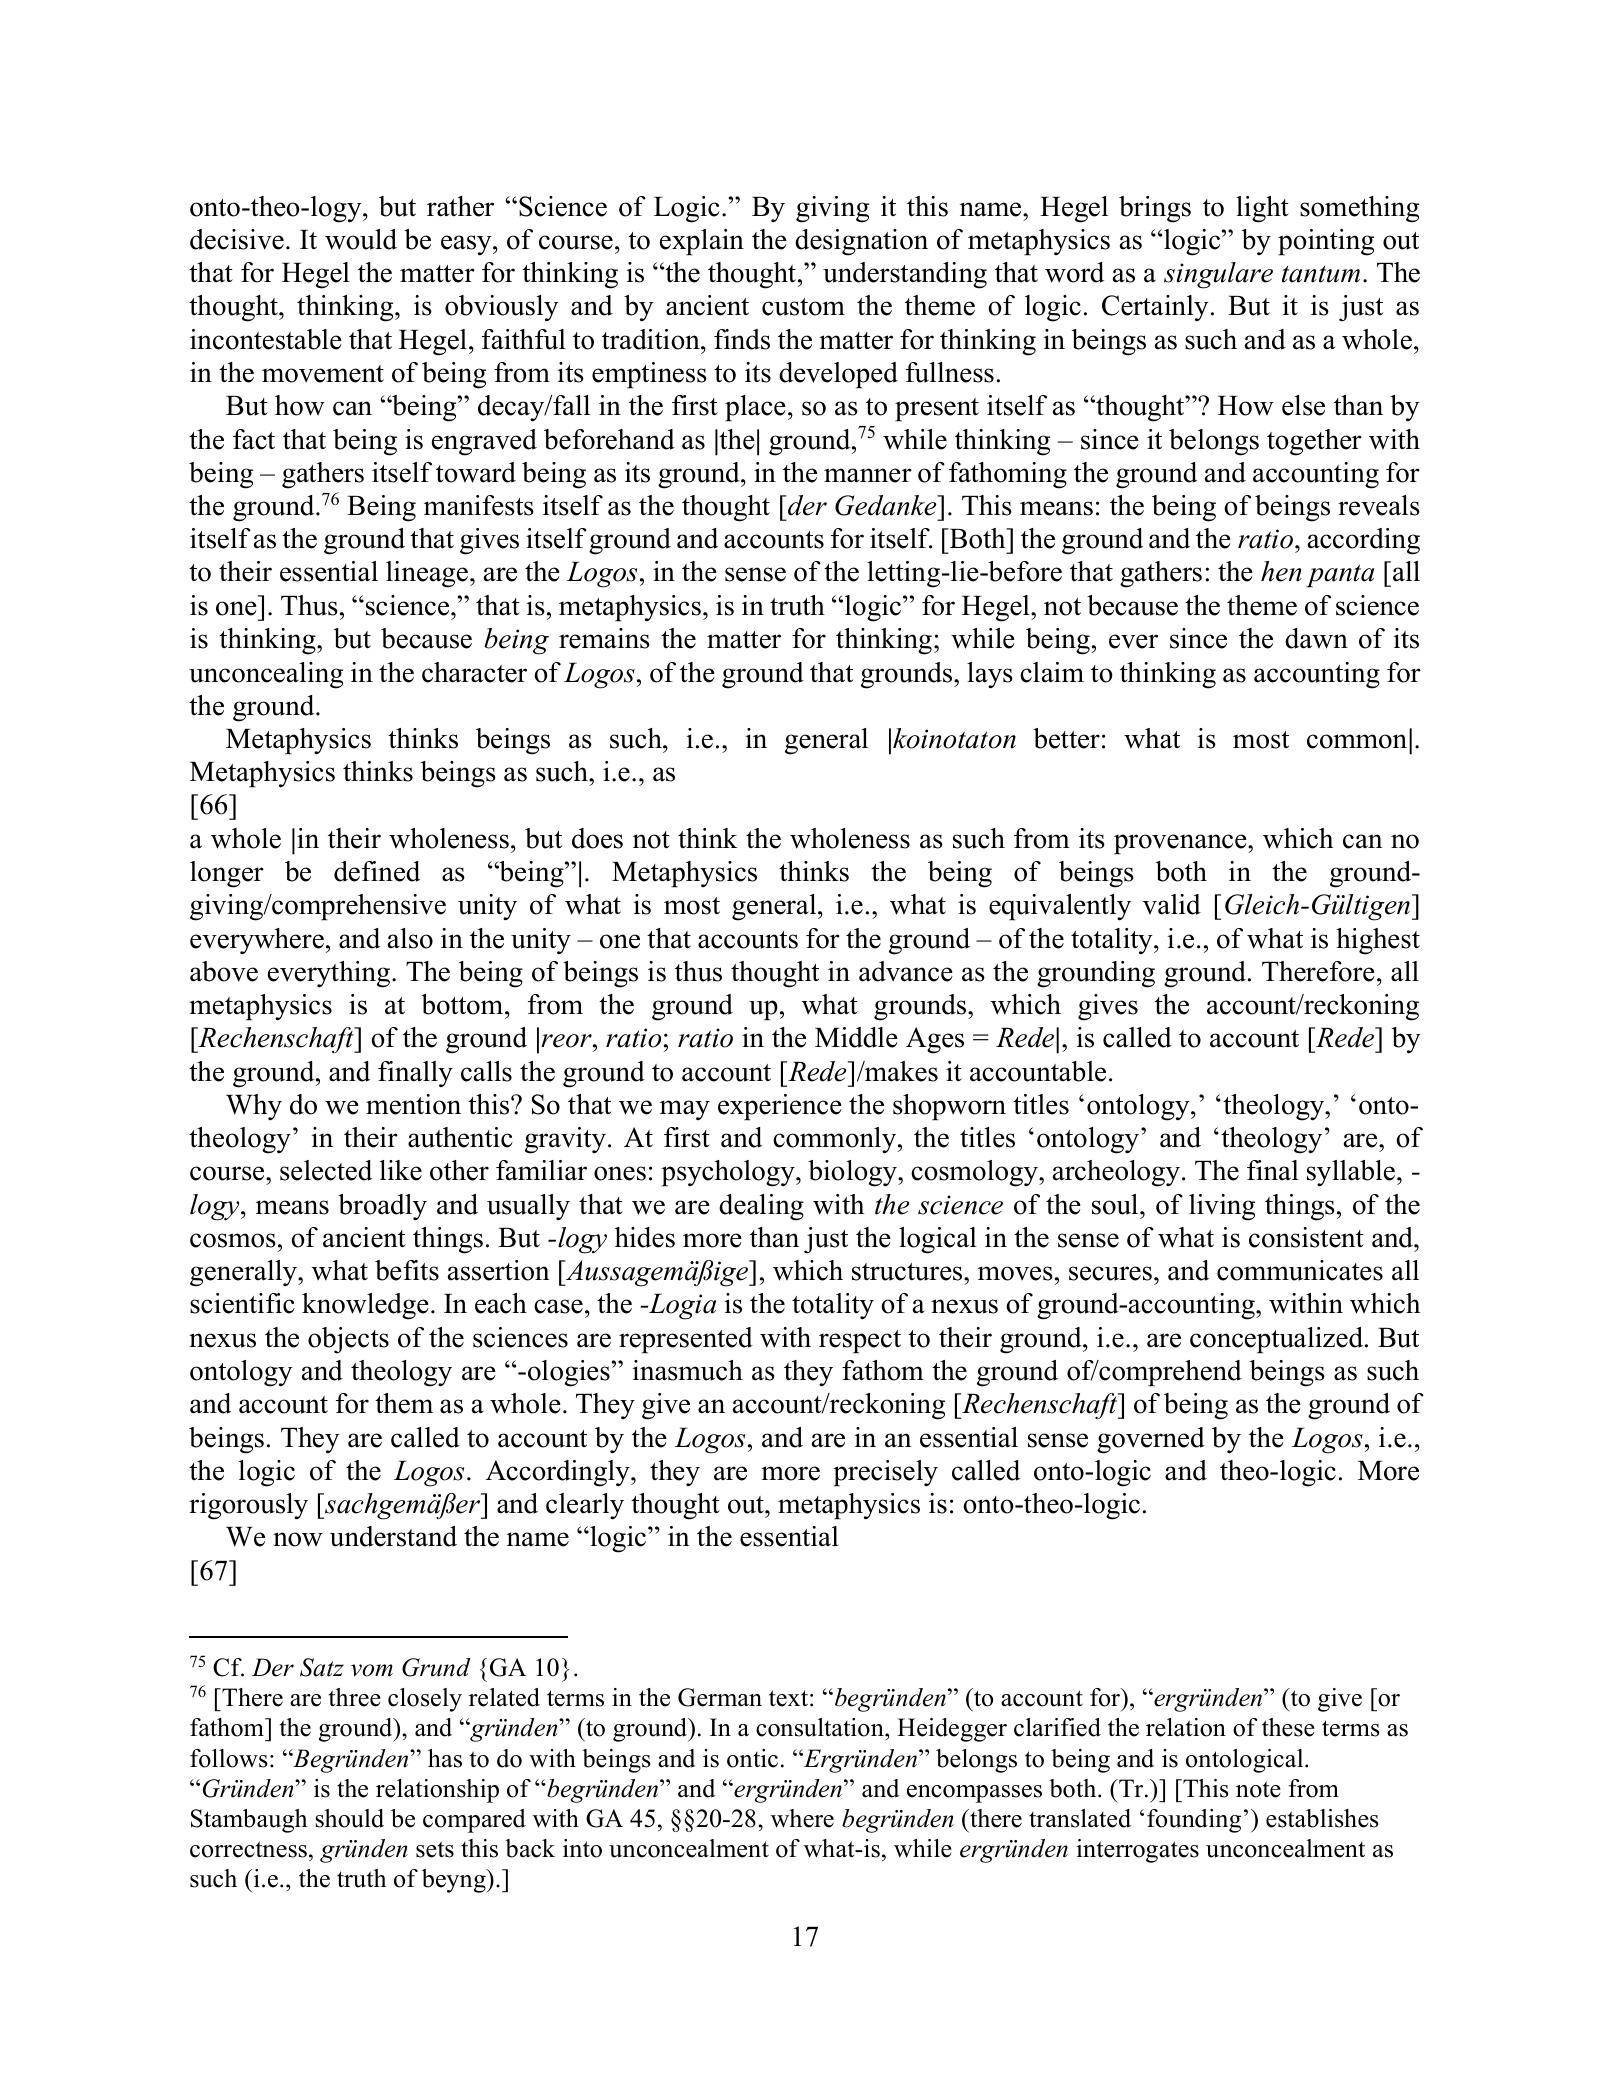  I want to click on light, so click(1262, 209).
